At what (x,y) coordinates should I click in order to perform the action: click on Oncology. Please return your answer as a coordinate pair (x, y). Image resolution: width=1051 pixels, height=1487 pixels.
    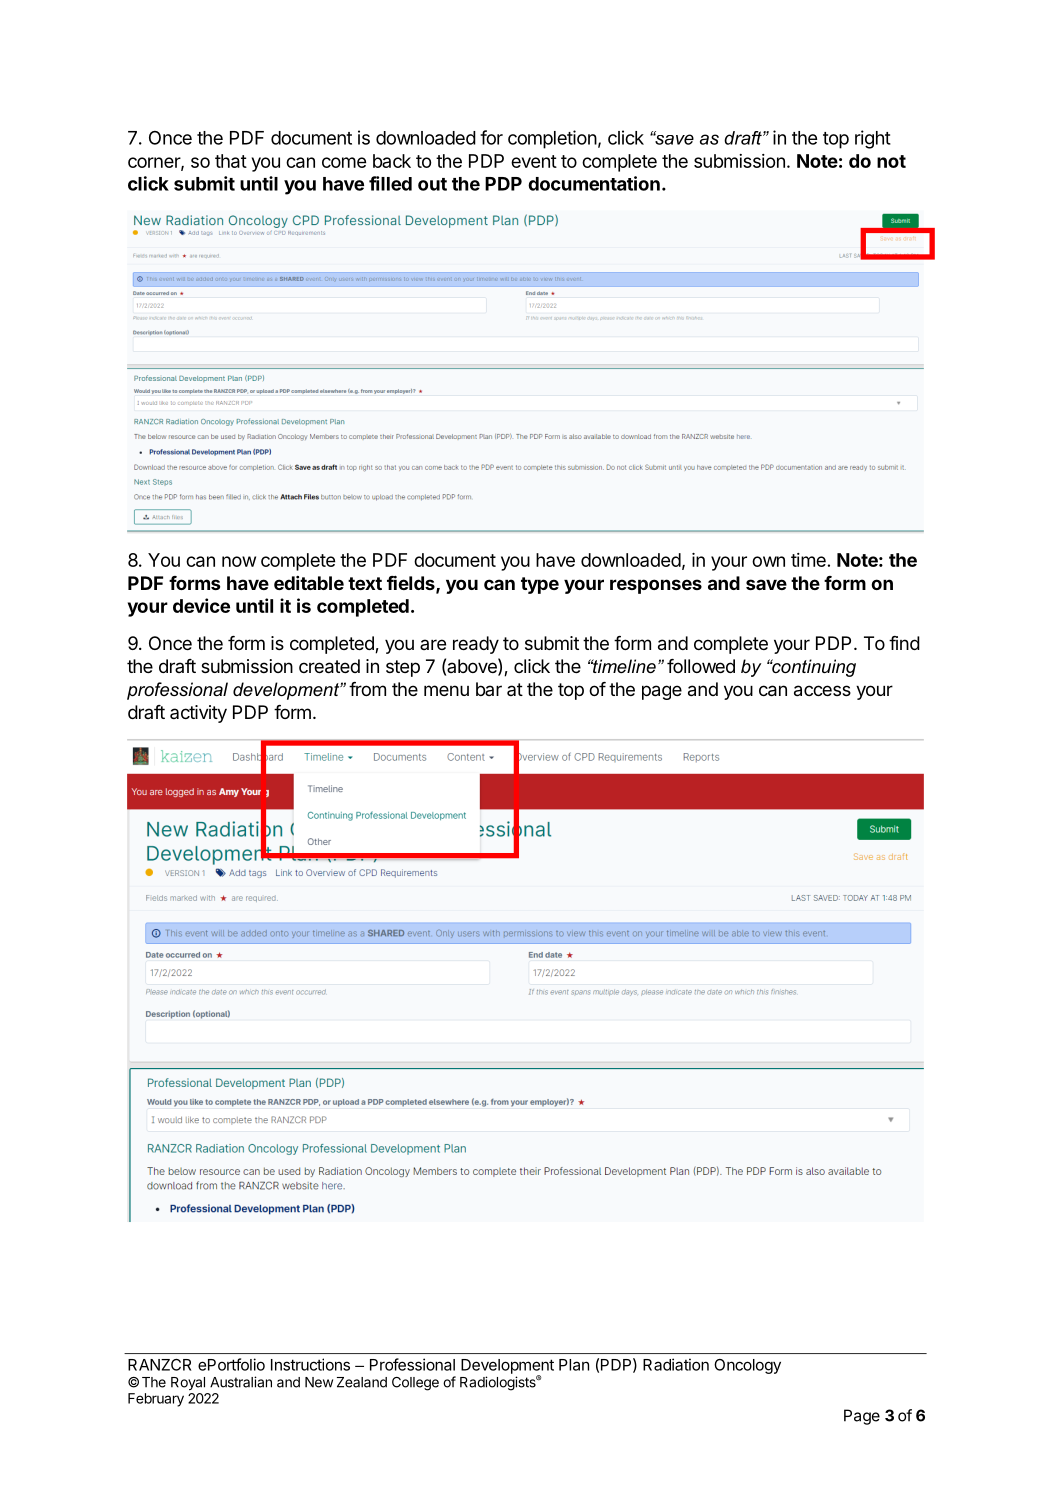
    Looking at the image, I should click on (747, 1366).
